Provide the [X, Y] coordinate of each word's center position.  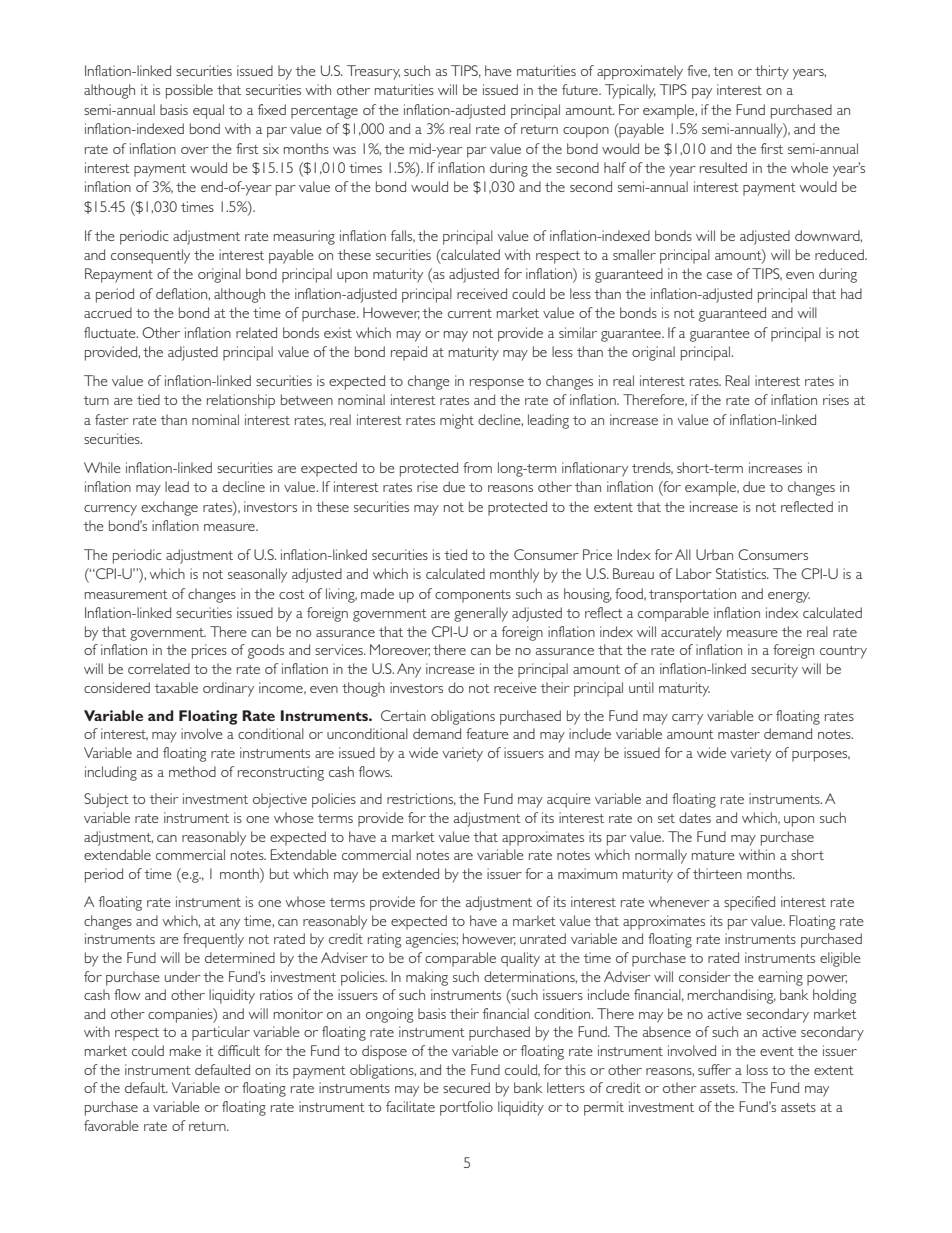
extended [410, 873]
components [473, 596]
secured [466, 1087]
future [581, 89]
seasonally [257, 575]
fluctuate [111, 332]
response [497, 384]
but [279, 873]
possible [189, 91]
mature [713, 855]
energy [789, 597]
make [185, 1050]
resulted [723, 167]
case [719, 275]
